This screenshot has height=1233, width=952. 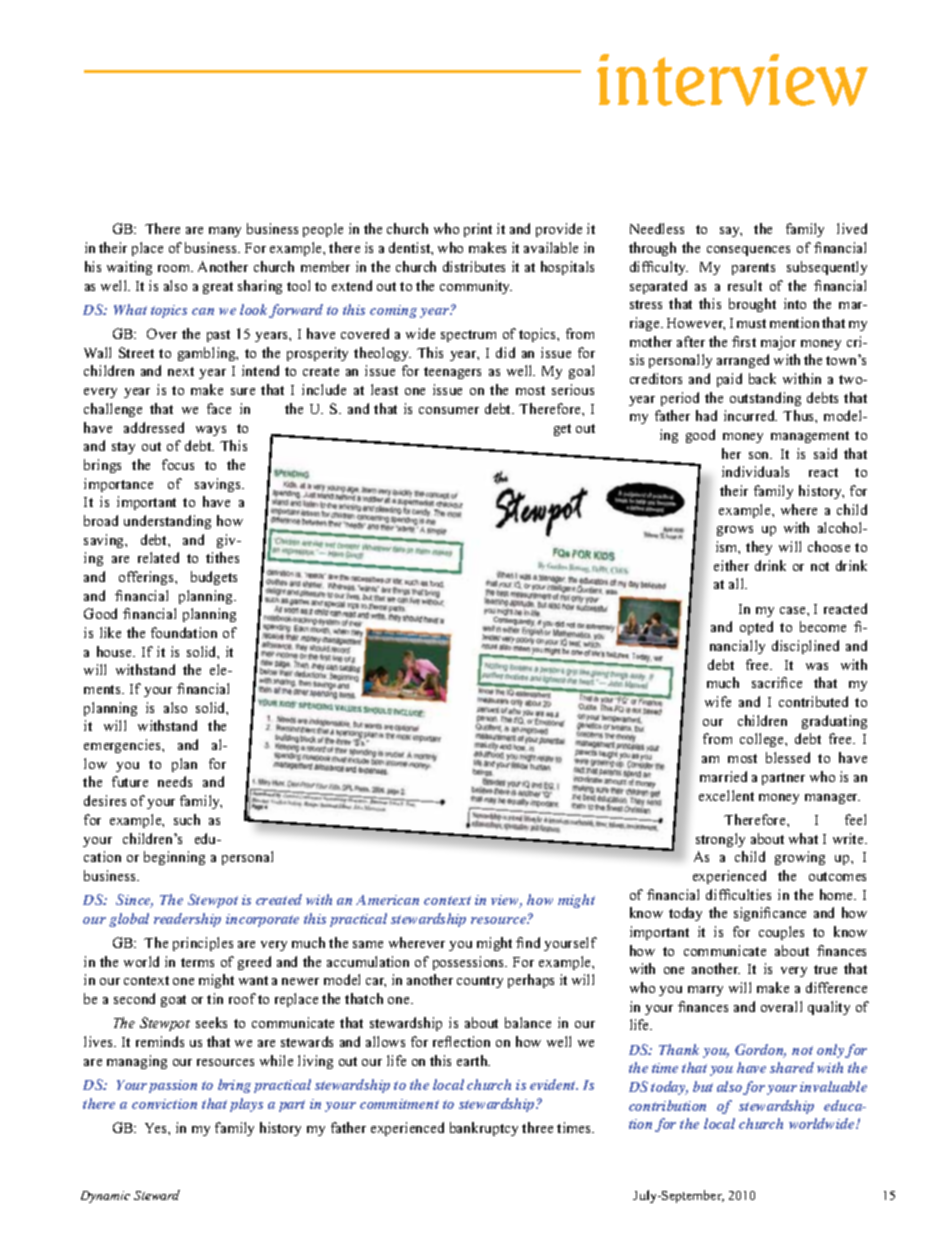 What do you see at coordinates (178, 464) in the screenshot?
I see `focus` at bounding box center [178, 464].
